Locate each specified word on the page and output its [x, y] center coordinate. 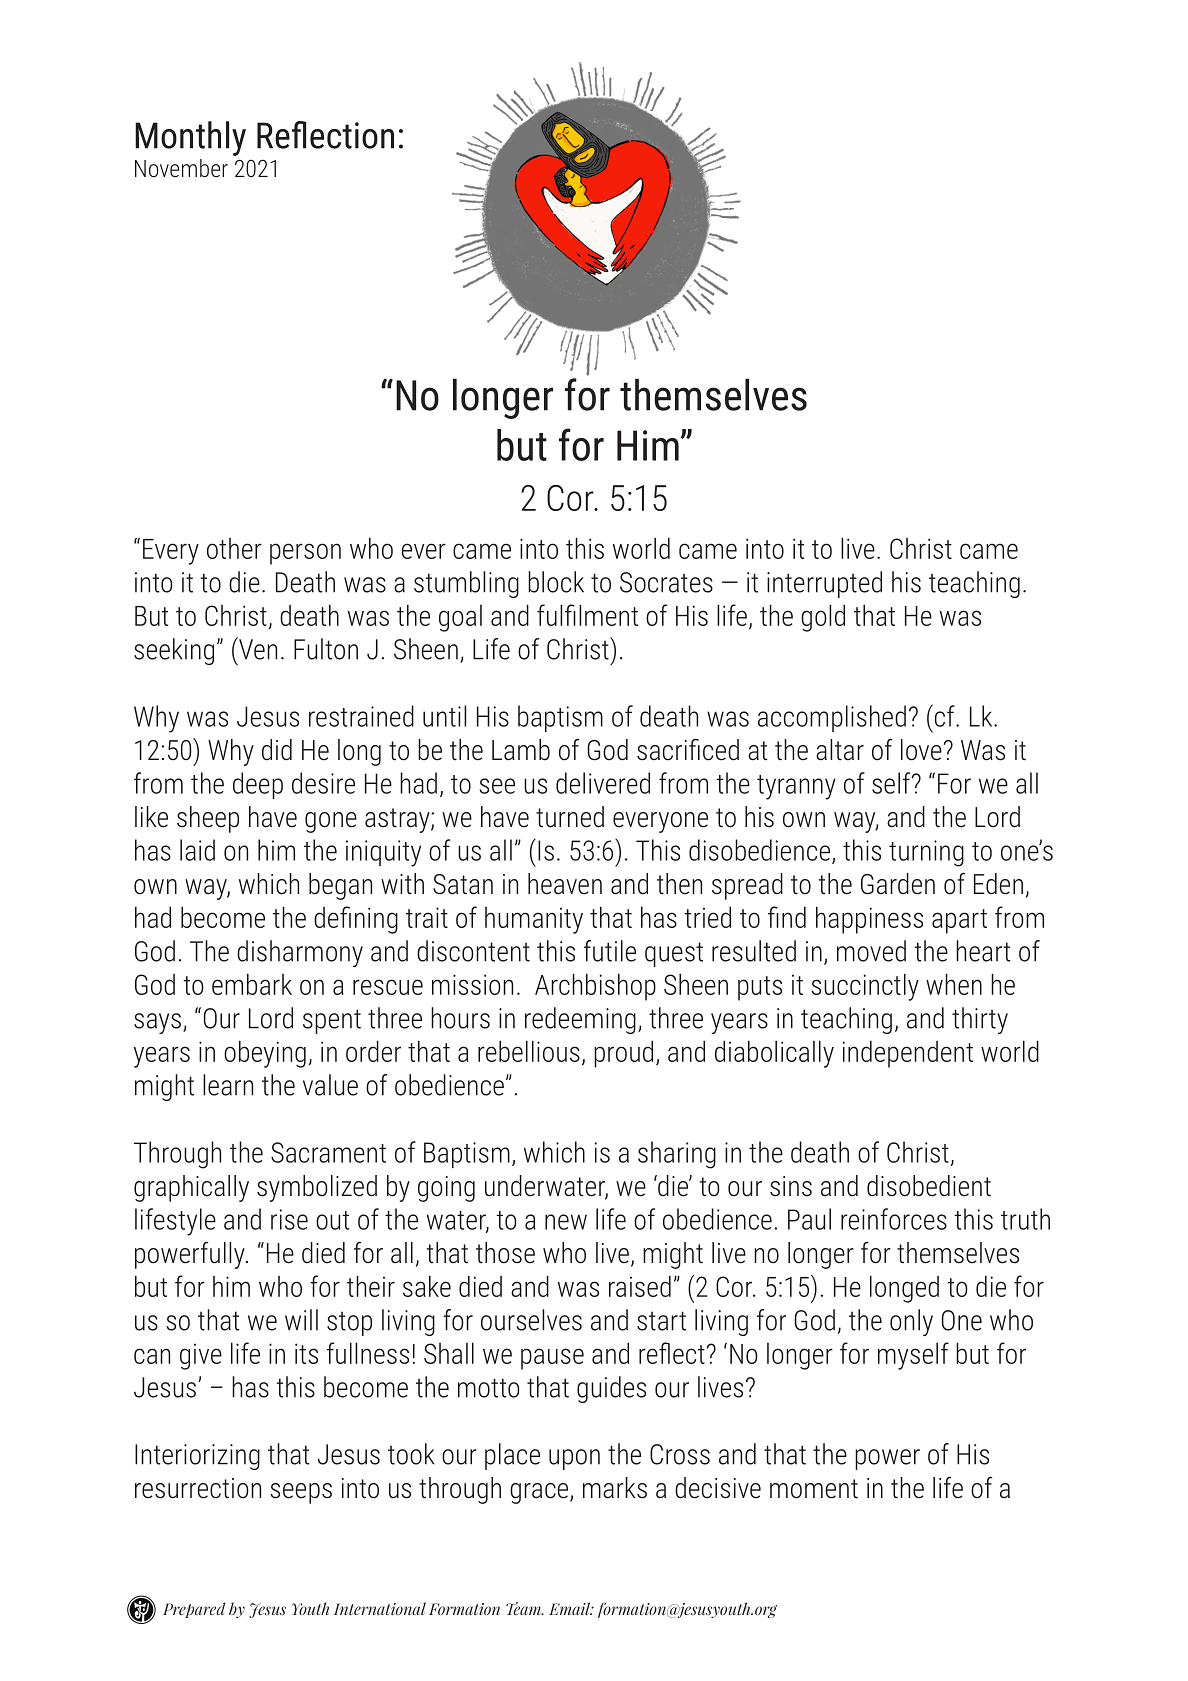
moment [814, 1489]
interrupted [824, 584]
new [566, 1222]
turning [926, 853]
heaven [565, 884]
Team [524, 1608]
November [181, 168]
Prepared [194, 1610]
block [556, 582]
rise [289, 1219]
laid [197, 850]
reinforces [894, 1219]
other [234, 548]
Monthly [190, 138]
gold [823, 618]
